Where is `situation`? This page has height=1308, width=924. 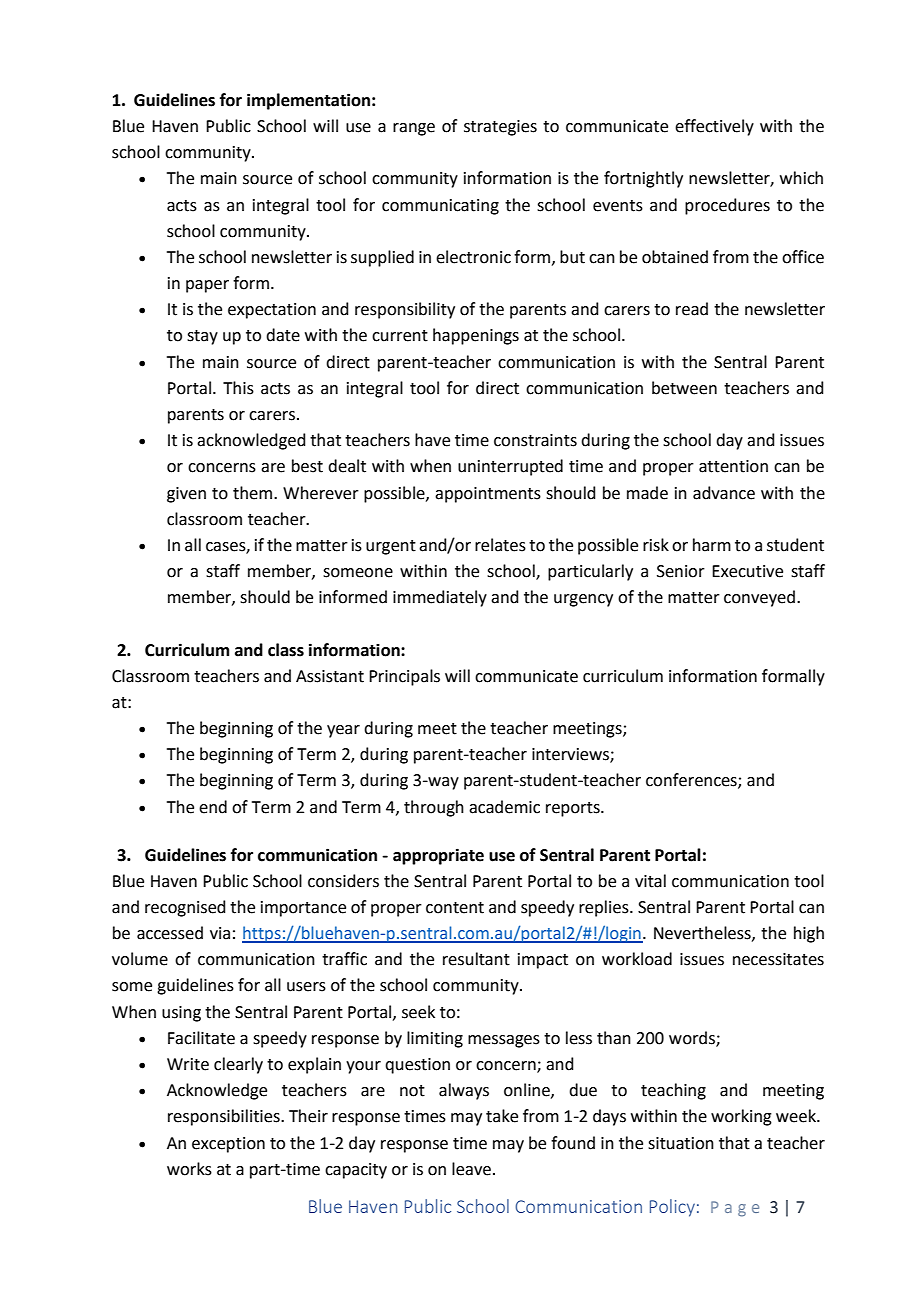
situation is located at coordinates (681, 1143).
